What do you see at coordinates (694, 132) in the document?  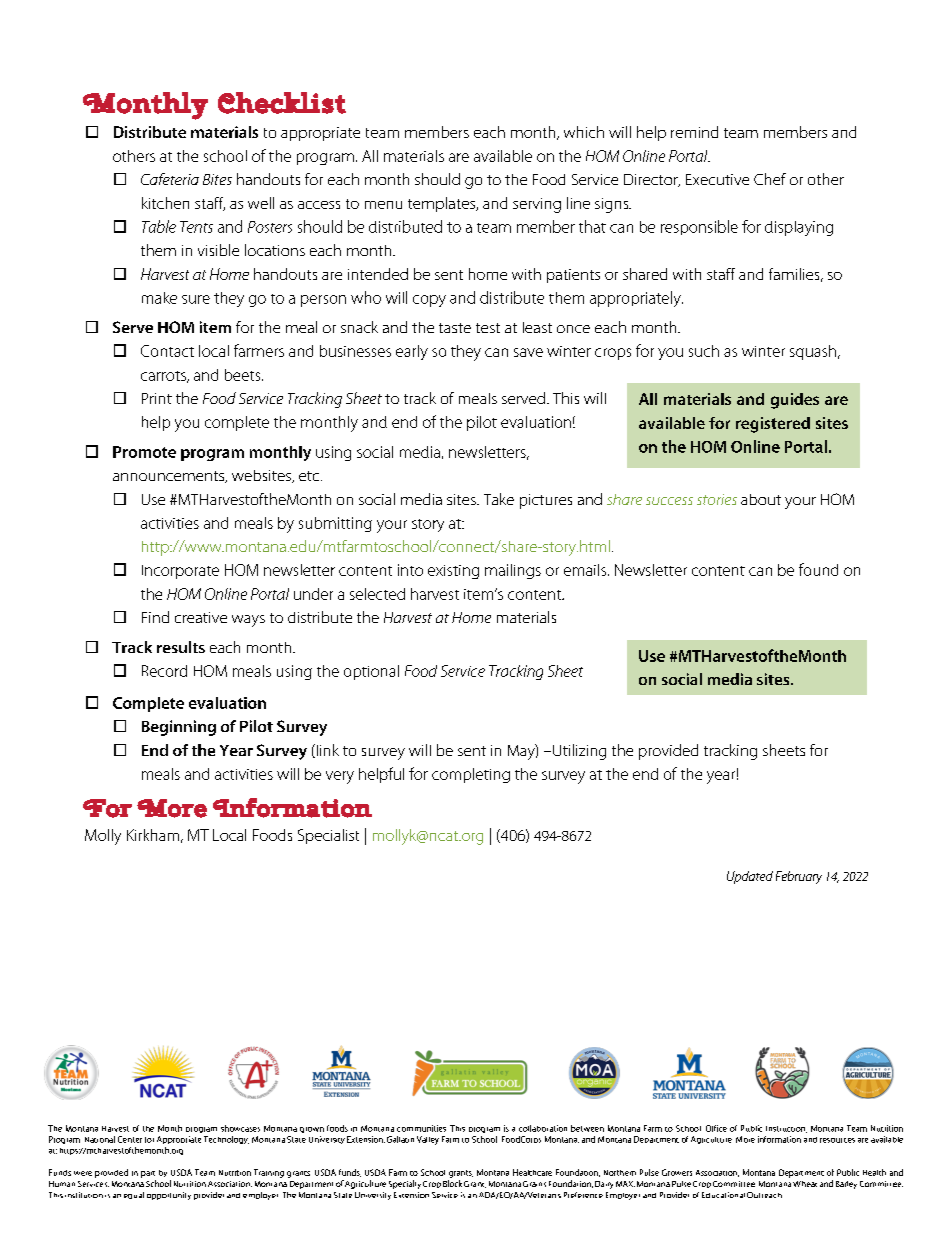 I see `remind` at bounding box center [694, 132].
